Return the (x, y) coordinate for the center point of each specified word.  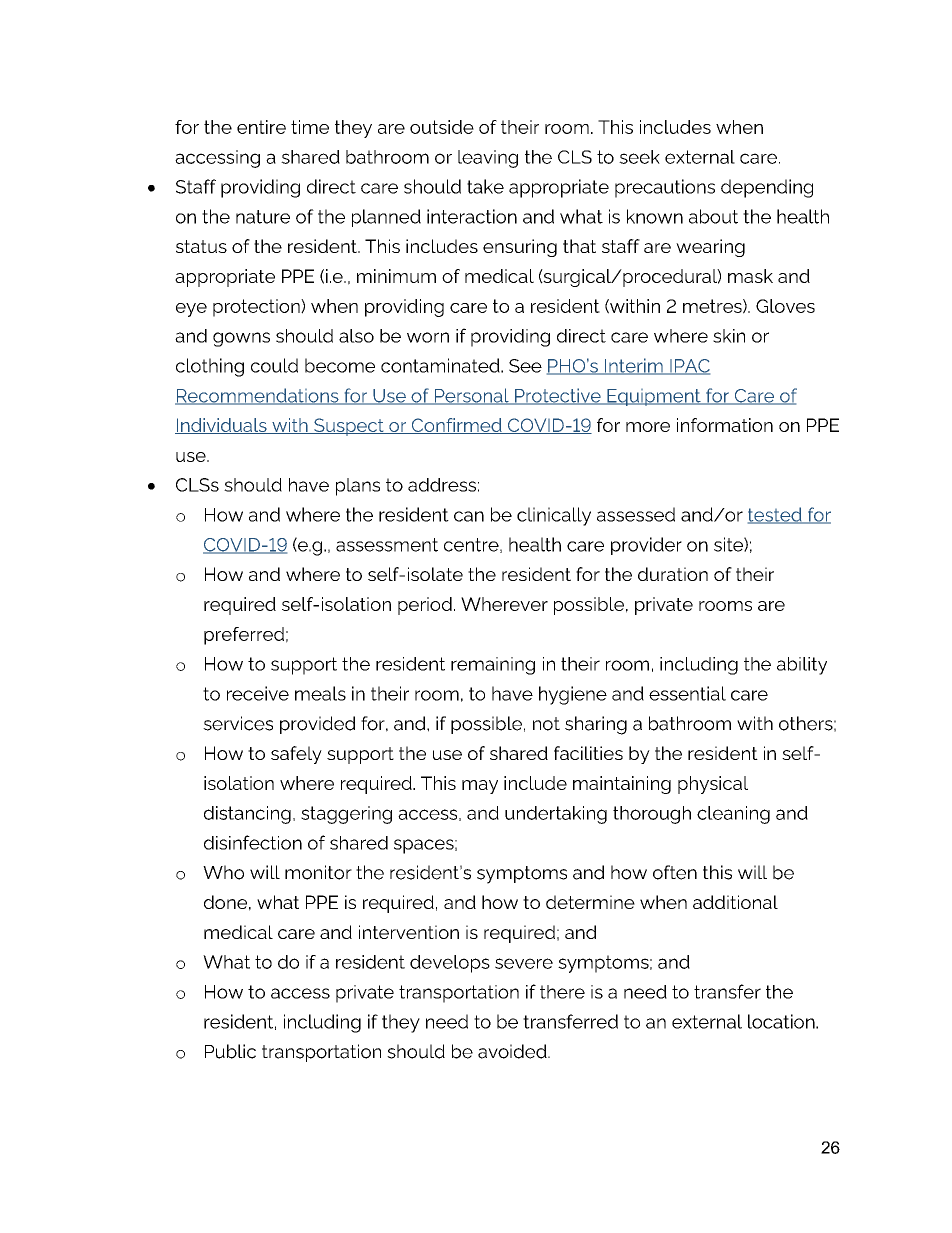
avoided (513, 1051)
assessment (387, 545)
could (274, 365)
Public (230, 1051)
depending (767, 188)
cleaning (733, 815)
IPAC (689, 367)
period (425, 606)
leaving (488, 159)
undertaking (556, 815)
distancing (247, 815)
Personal (471, 396)
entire (261, 127)
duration (673, 574)
